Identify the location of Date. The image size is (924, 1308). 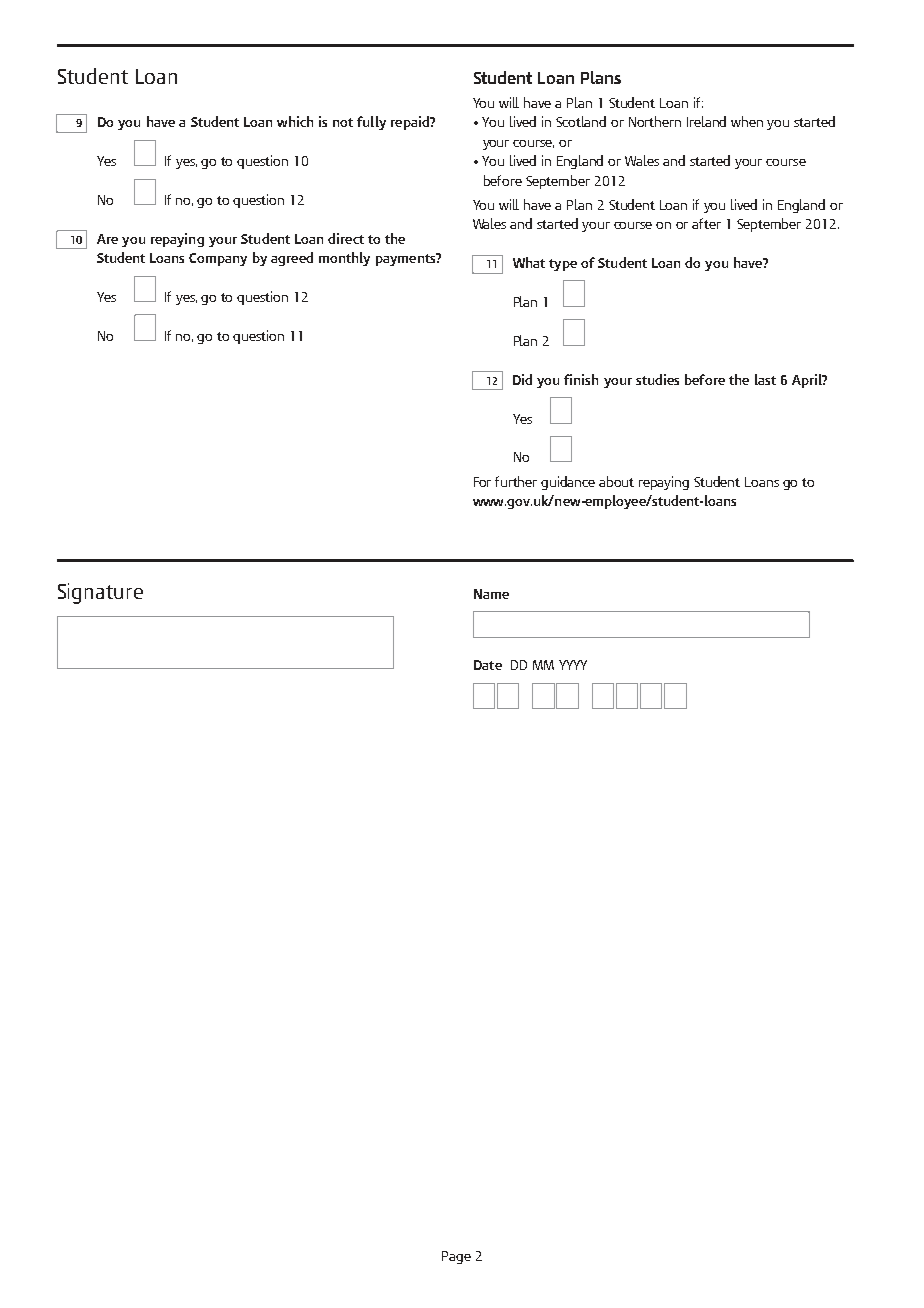
(488, 665).
